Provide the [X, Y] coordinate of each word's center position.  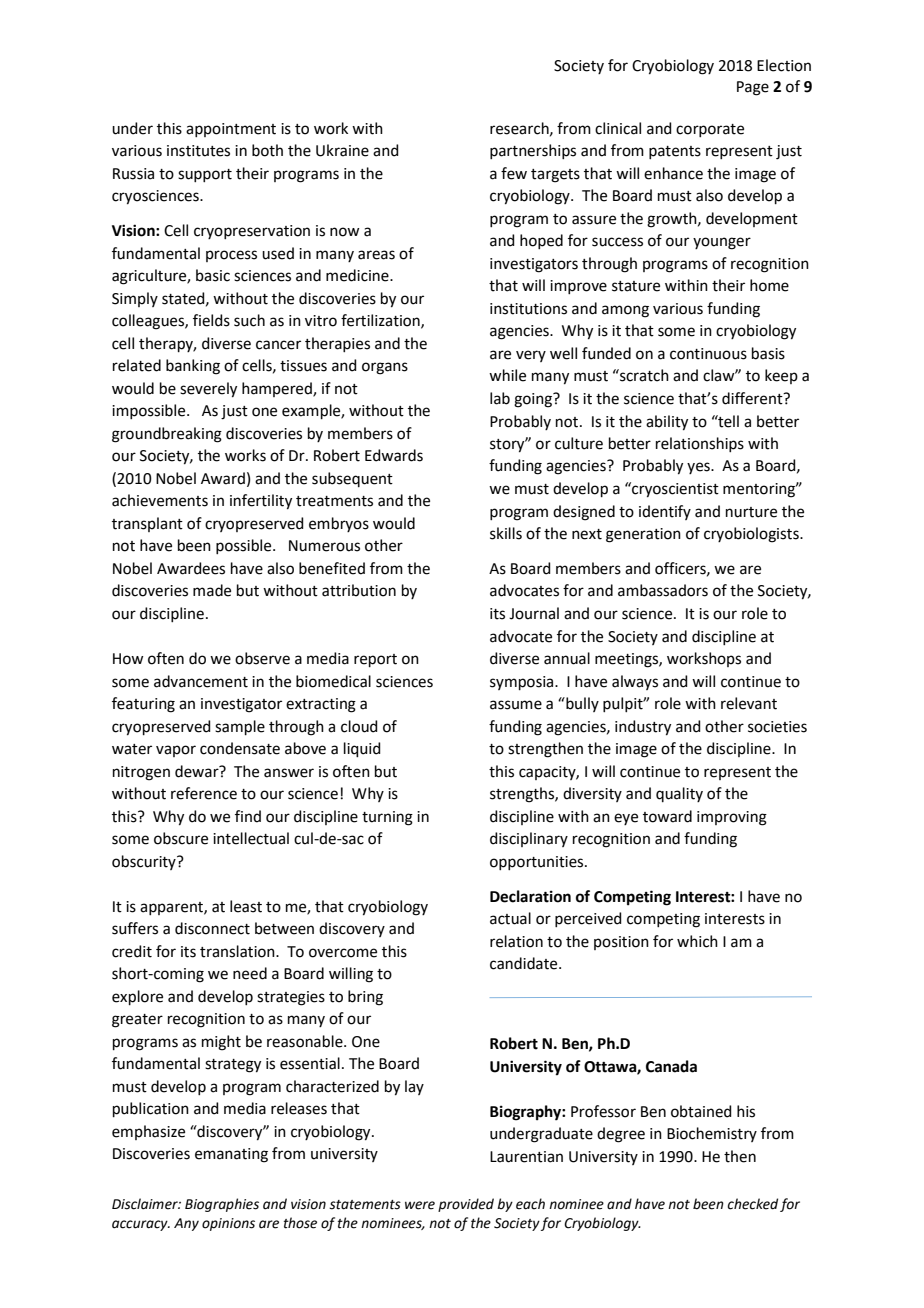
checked [752, 1204]
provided [466, 1205]
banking [193, 367]
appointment [231, 130]
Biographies [222, 1205]
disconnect [212, 928]
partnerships [533, 151]
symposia [523, 683]
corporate [710, 130]
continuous [708, 354]
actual [510, 918]
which [697, 941]
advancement [201, 681]
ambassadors [663, 590]
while [507, 375]
